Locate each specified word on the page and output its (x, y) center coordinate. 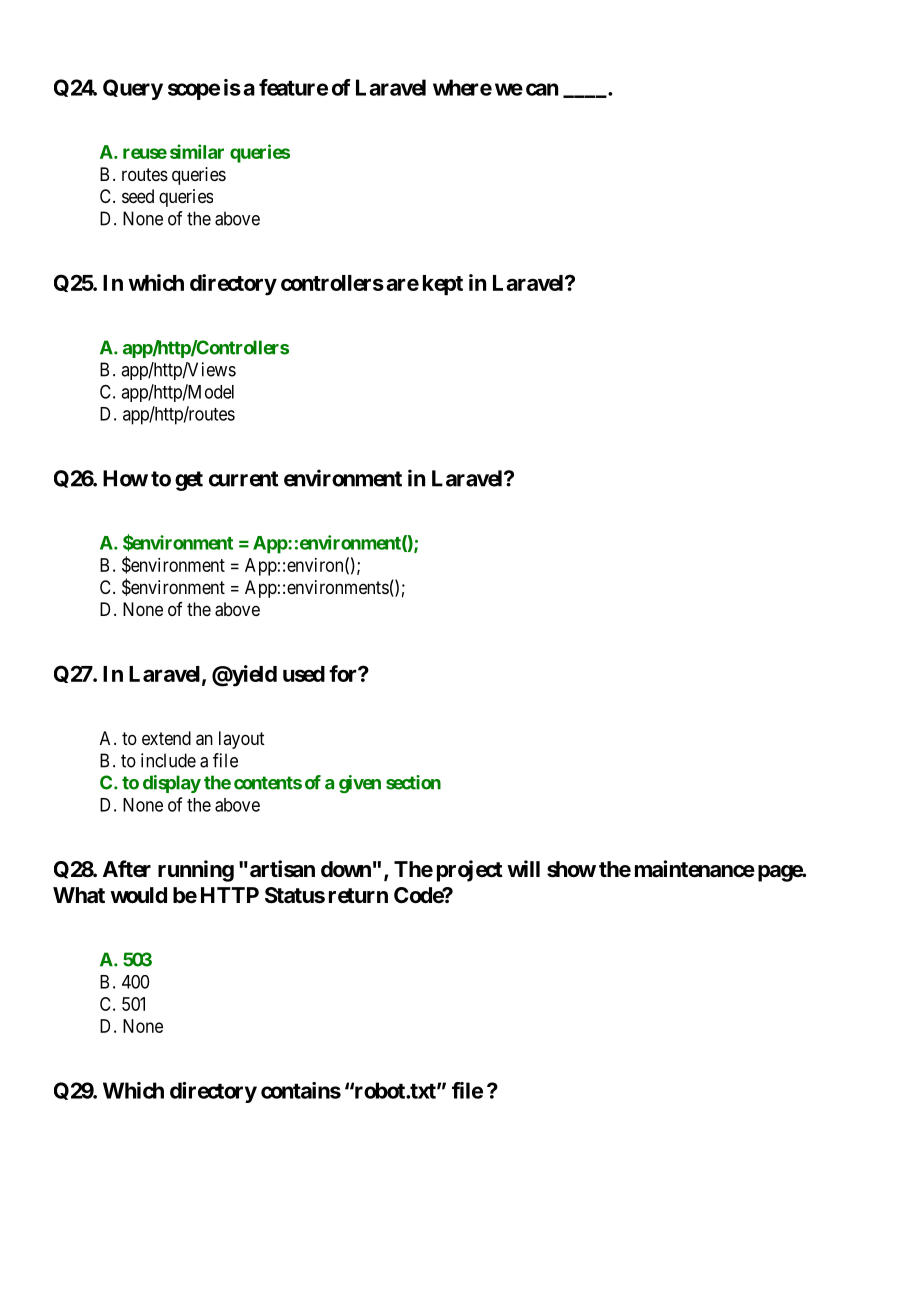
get (189, 481)
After (127, 869)
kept (443, 285)
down (346, 869)
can (542, 89)
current (244, 479)
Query (133, 89)
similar (197, 151)
